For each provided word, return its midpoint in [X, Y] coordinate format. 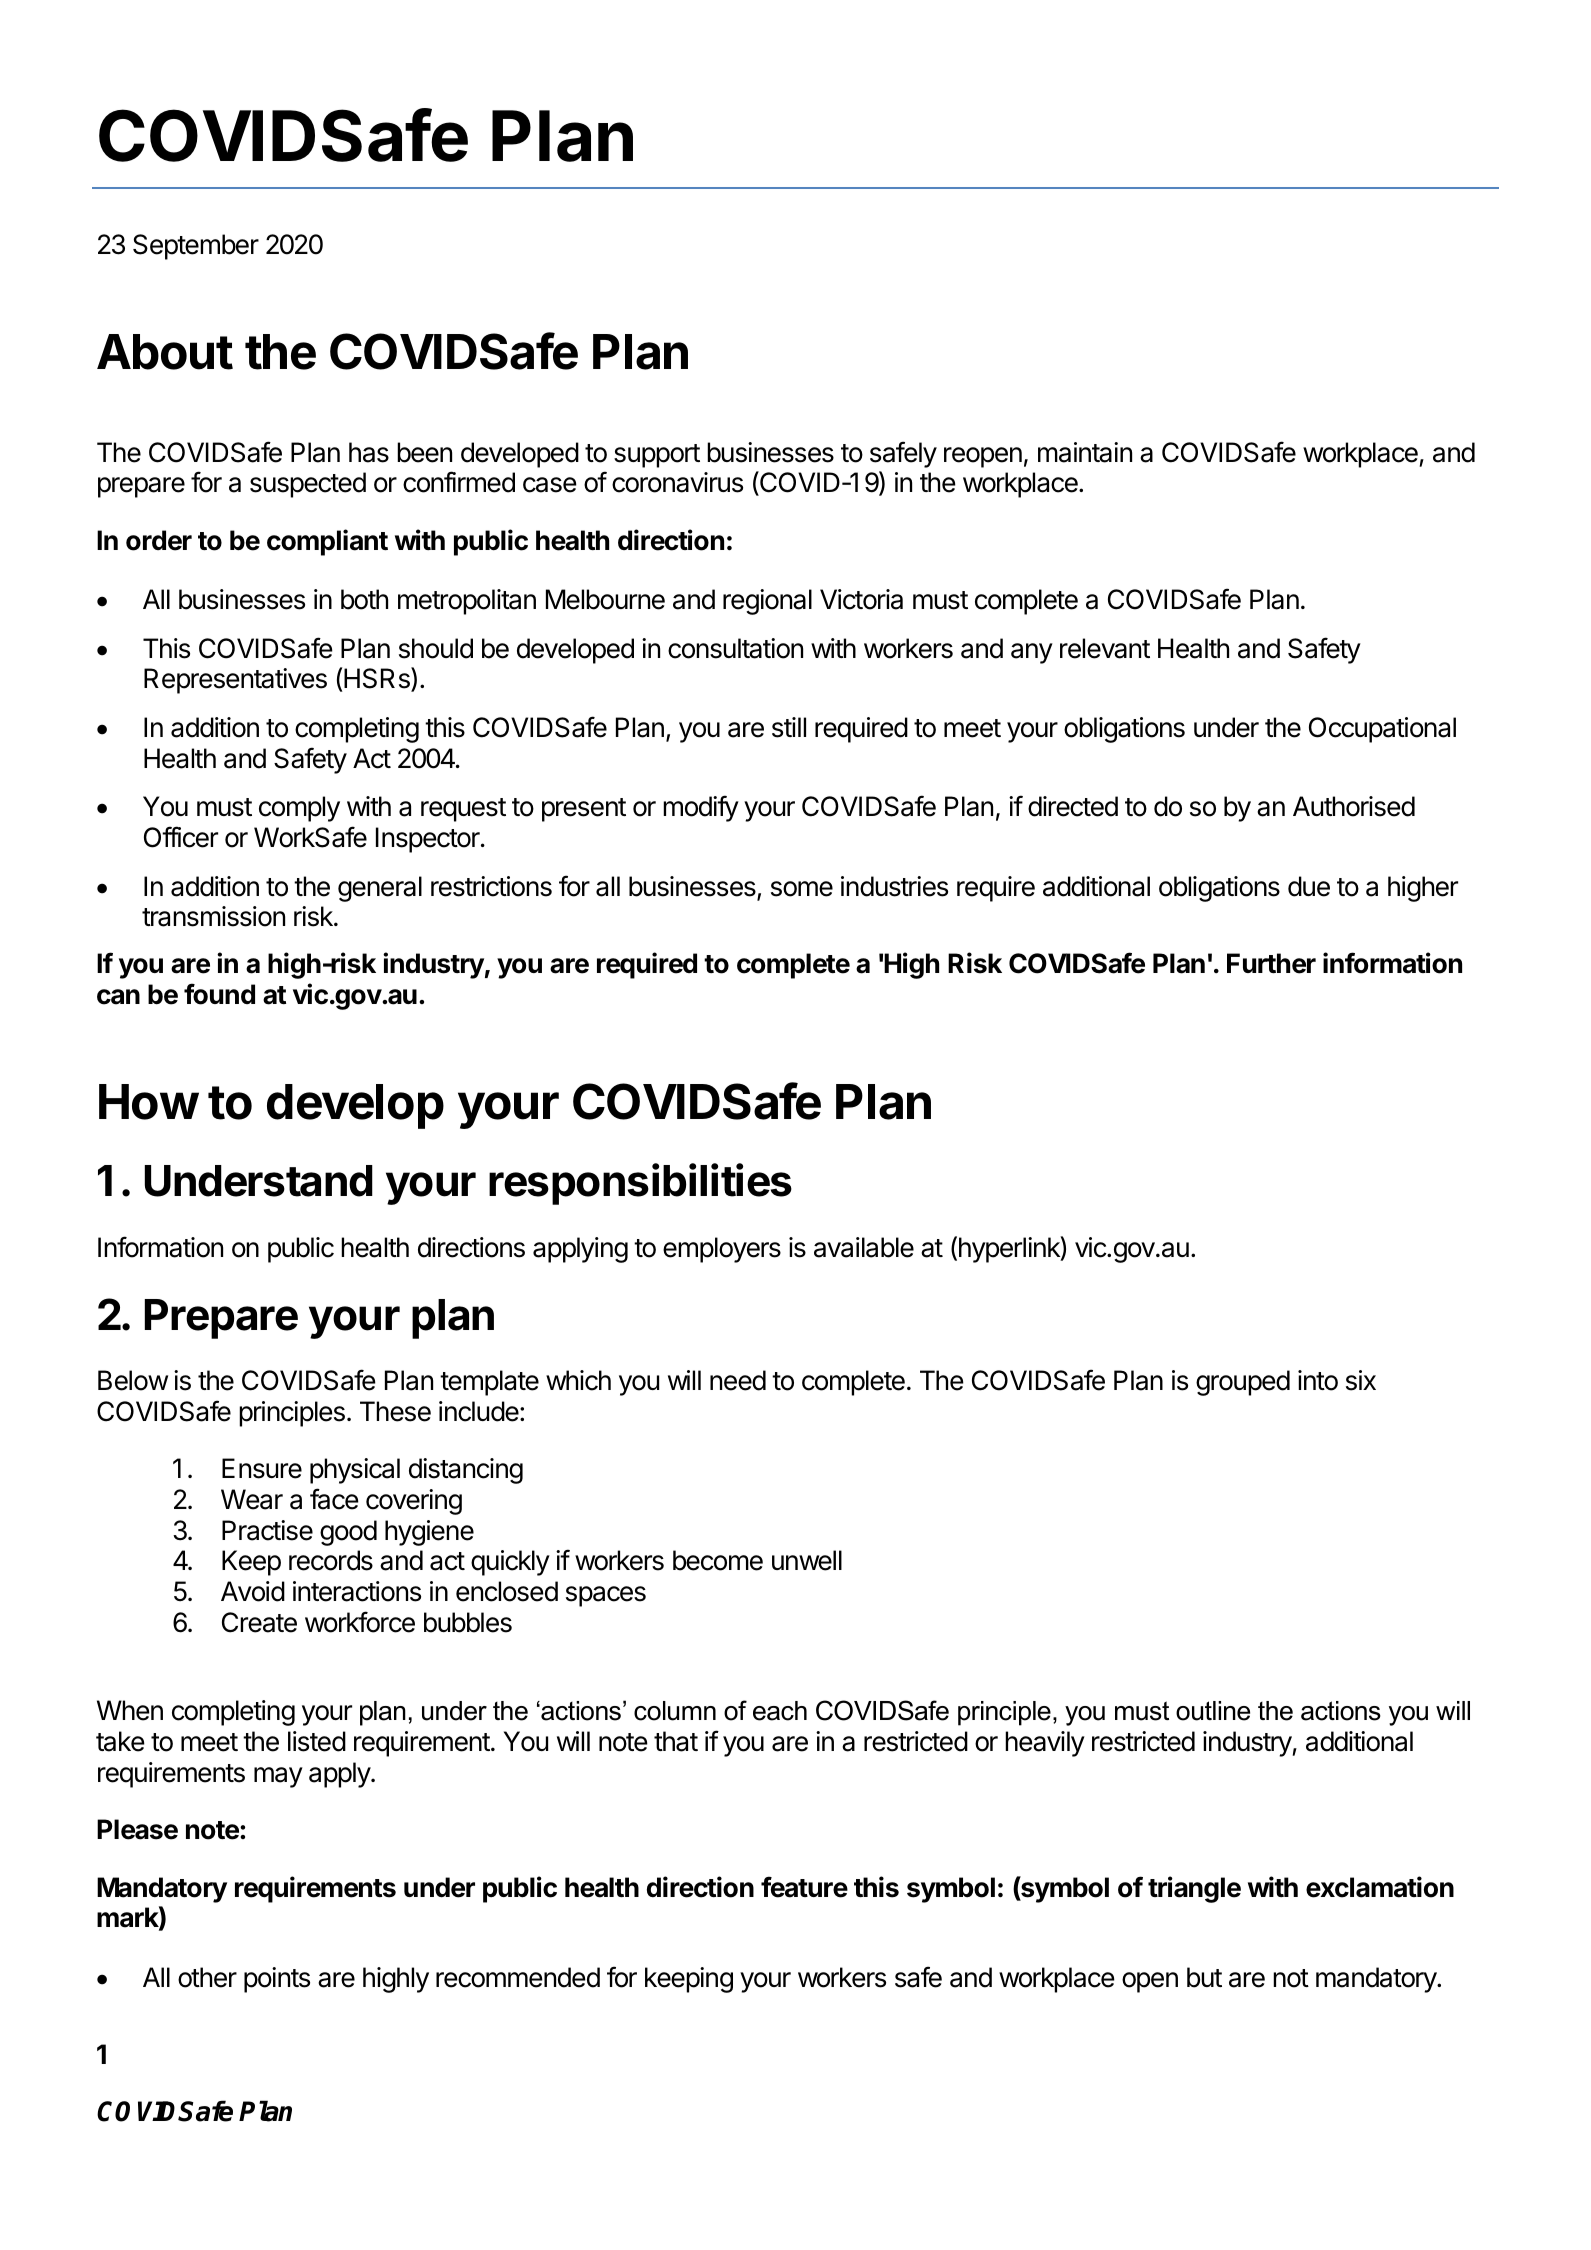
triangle [1194, 1889]
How [149, 1102]
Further [1271, 963]
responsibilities [640, 1184]
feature [804, 1887]
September [196, 247]
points [277, 1980]
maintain [1085, 452]
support [657, 456]
